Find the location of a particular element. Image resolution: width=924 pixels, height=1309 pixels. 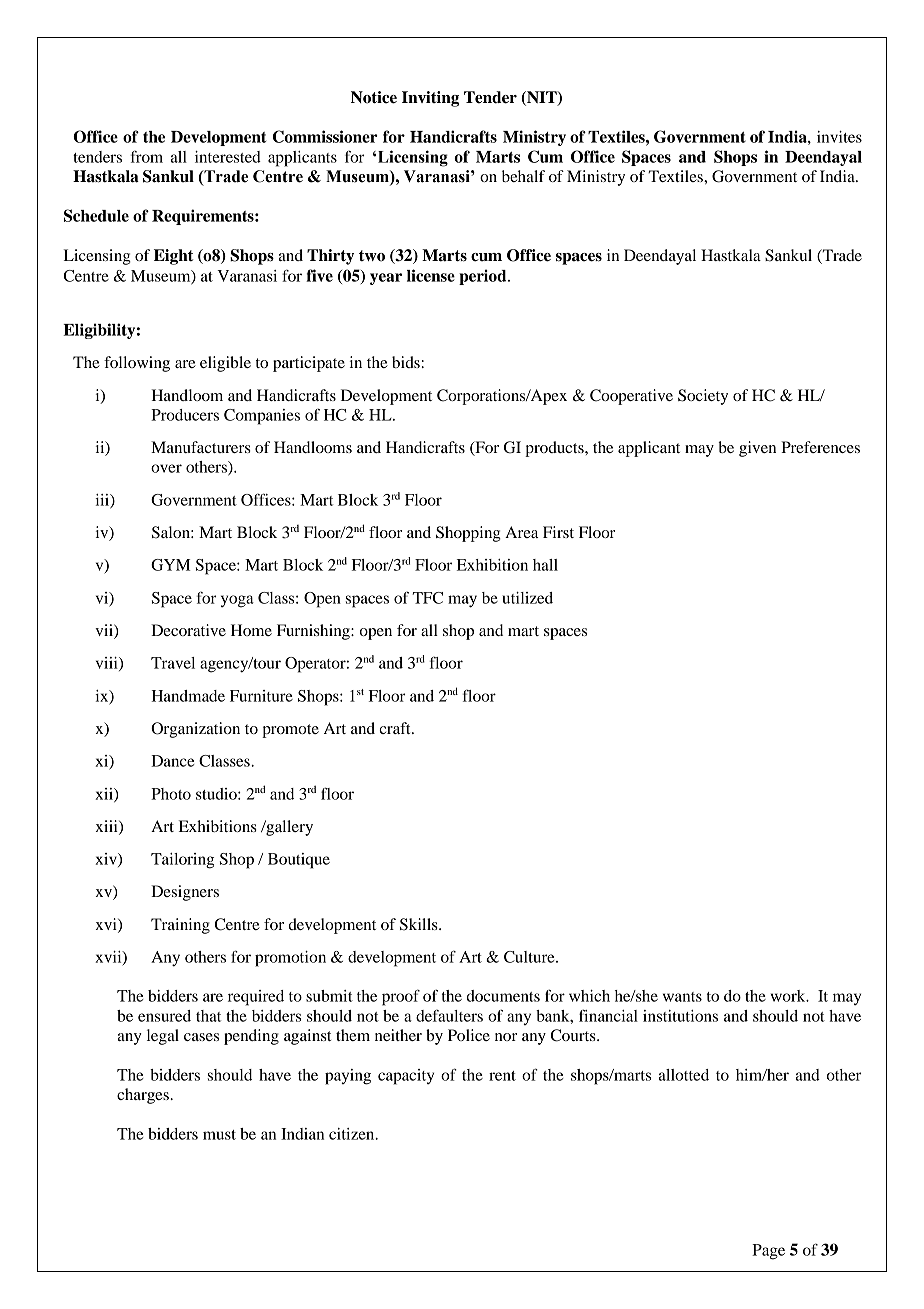

GYM is located at coordinates (170, 565).
